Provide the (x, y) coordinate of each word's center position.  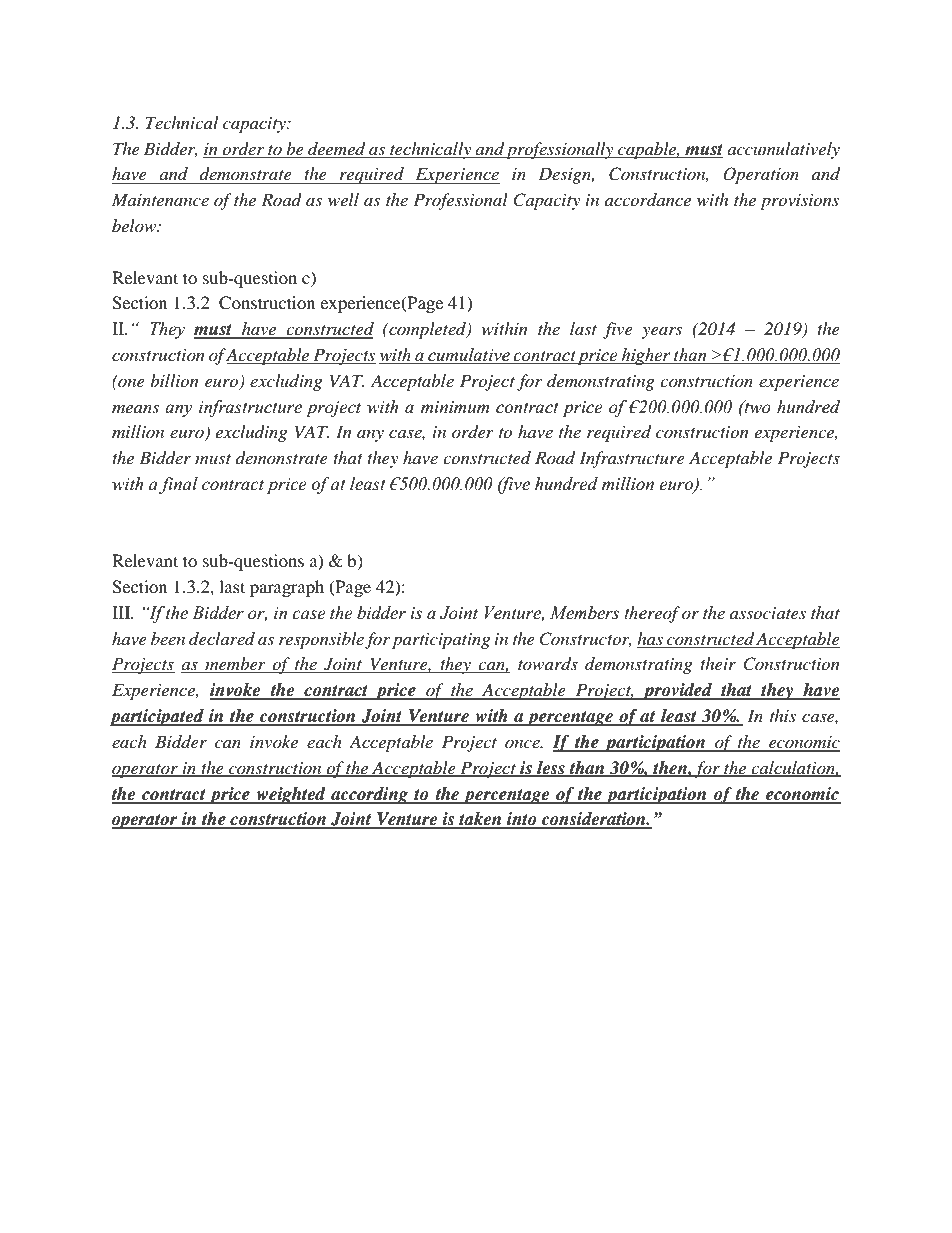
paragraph (287, 588)
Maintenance (160, 199)
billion (174, 380)
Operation (761, 175)
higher (646, 356)
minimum (455, 407)
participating (441, 641)
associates (768, 613)
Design (566, 175)
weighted (291, 795)
